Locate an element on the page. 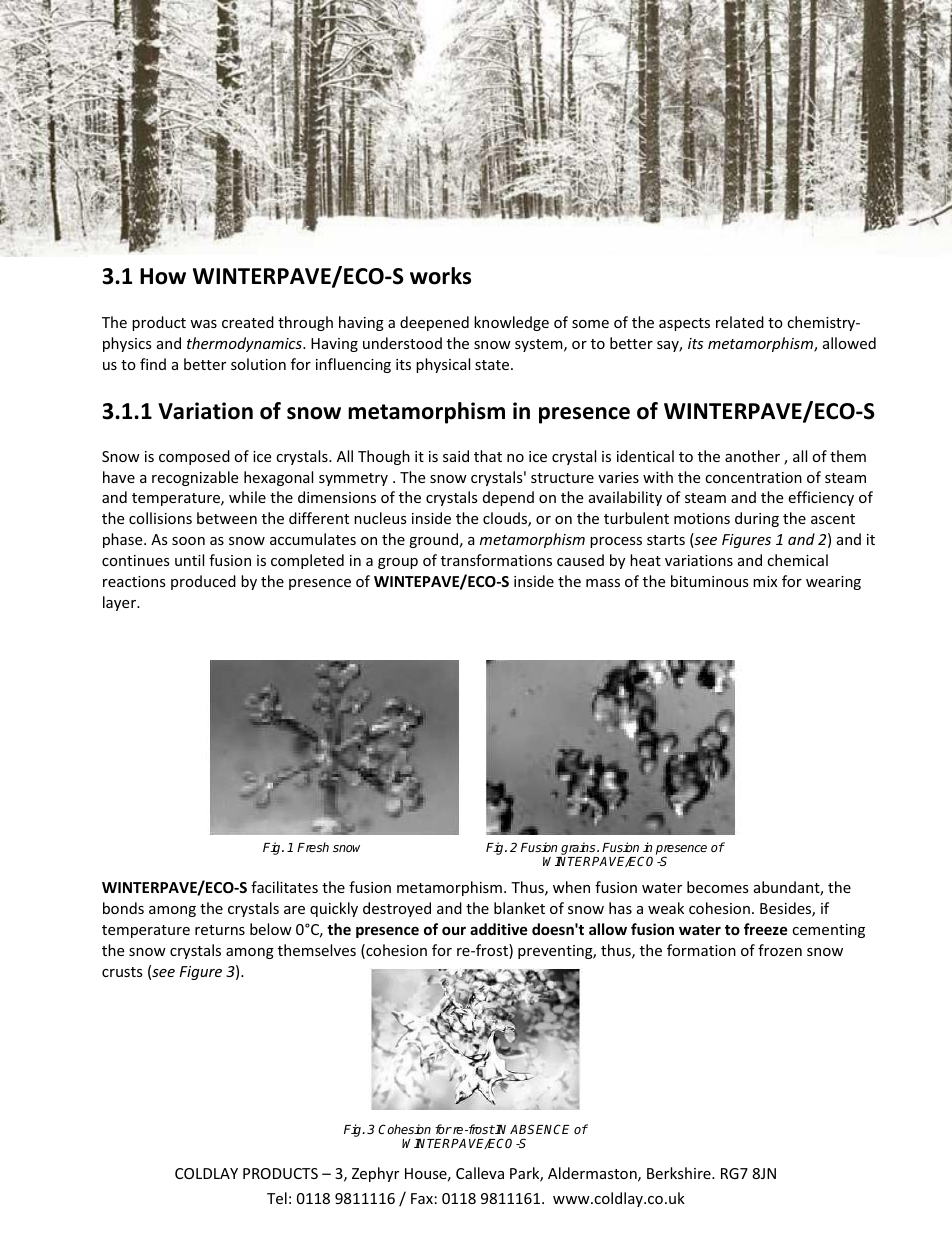 This page has height=1233, width=952. was is located at coordinates (203, 324).
